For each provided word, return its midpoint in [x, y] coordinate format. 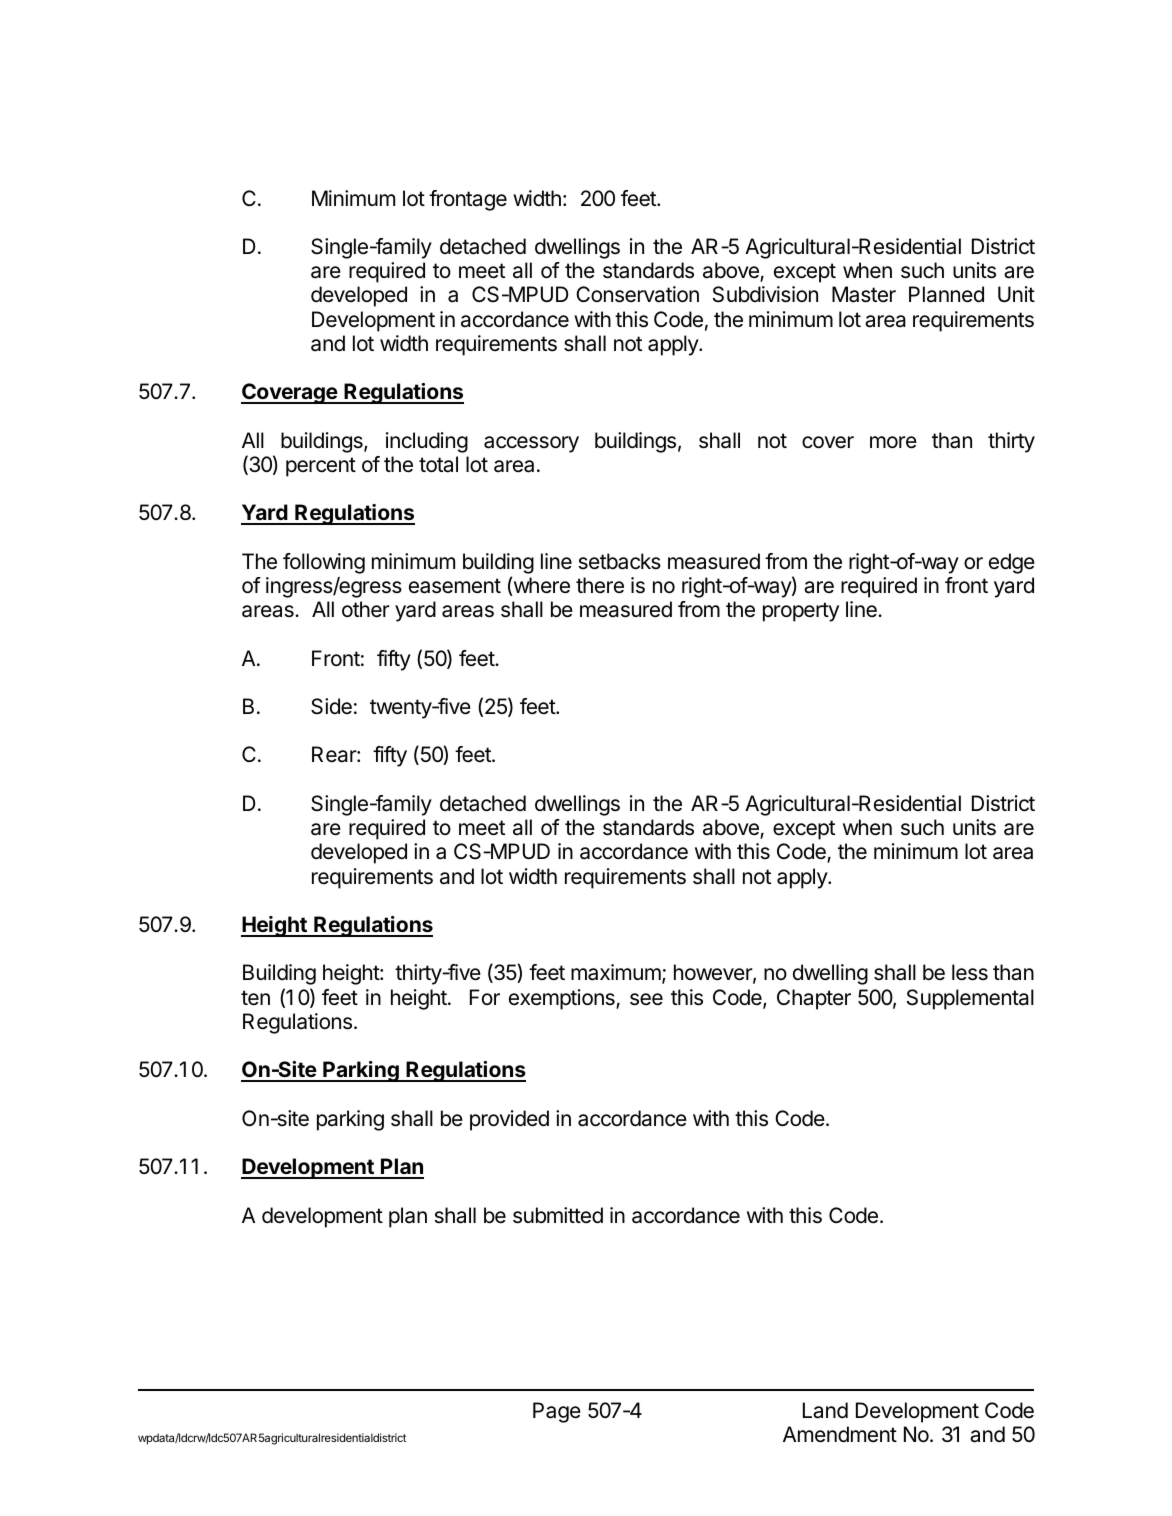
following [324, 563]
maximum [616, 972]
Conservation [637, 294]
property [801, 612]
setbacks [619, 561]
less [970, 972]
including [427, 442]
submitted [558, 1215]
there [600, 585]
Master [864, 294]
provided [509, 1120]
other [366, 609]
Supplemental [970, 999]
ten [255, 998]
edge [1012, 563]
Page [557, 1412]
